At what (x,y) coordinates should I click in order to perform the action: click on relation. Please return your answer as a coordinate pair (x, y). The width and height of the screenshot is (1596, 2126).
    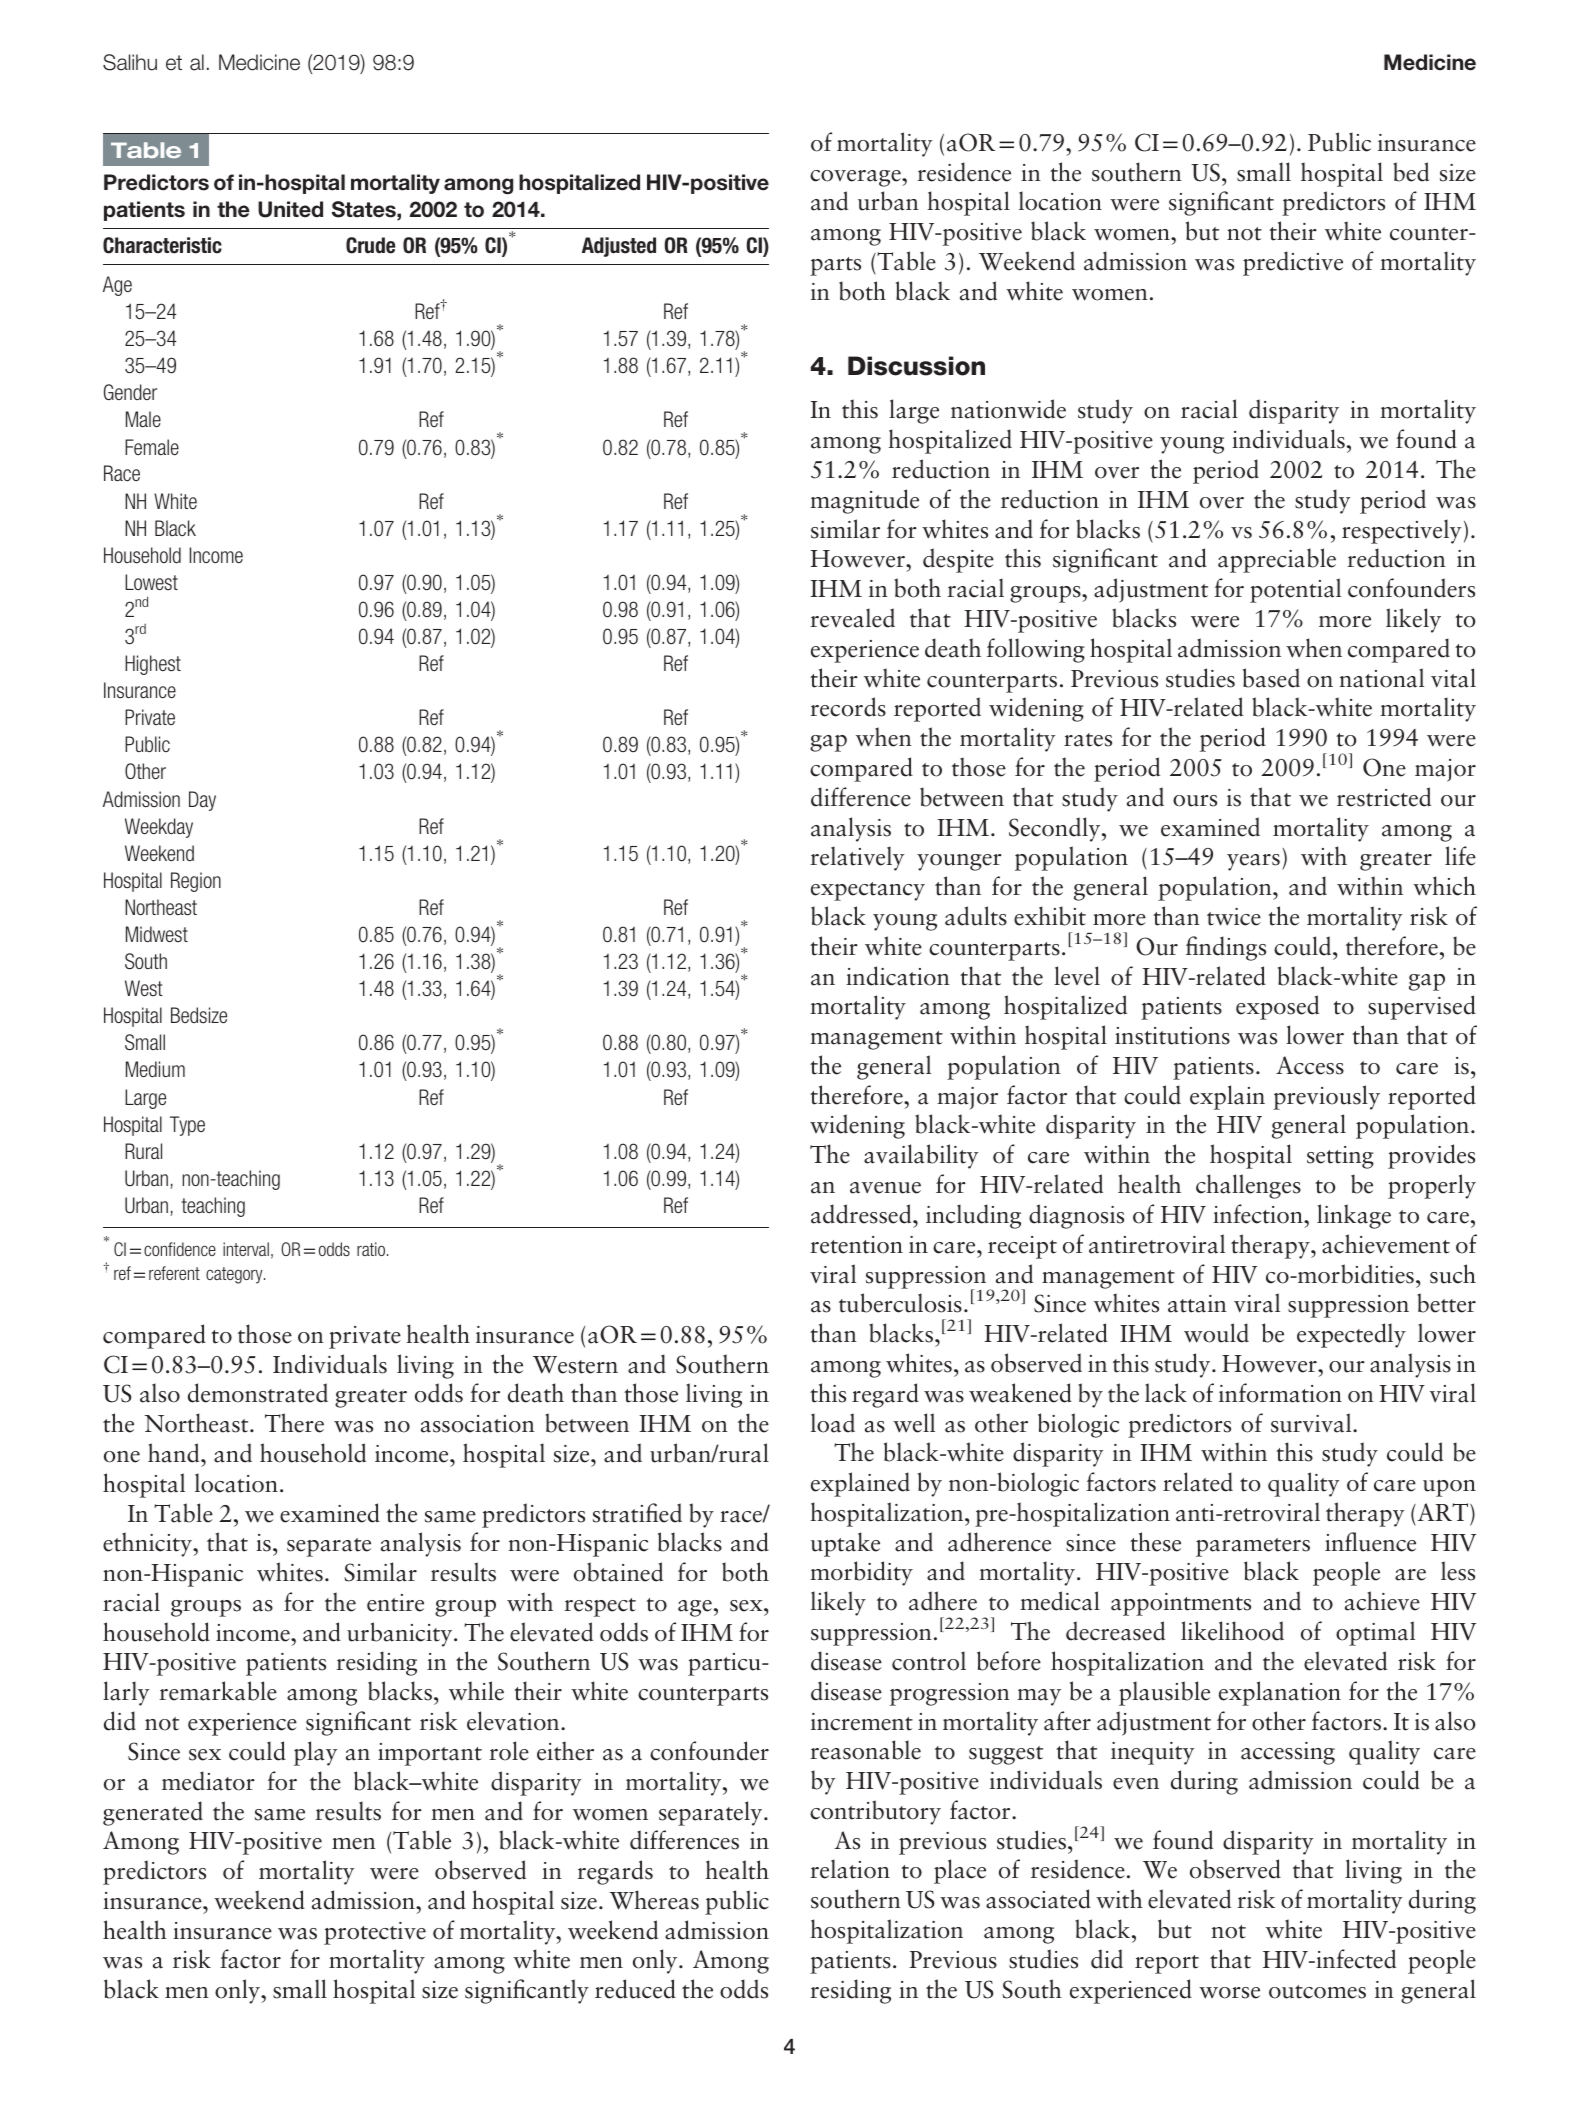
    Looking at the image, I should click on (850, 1869).
